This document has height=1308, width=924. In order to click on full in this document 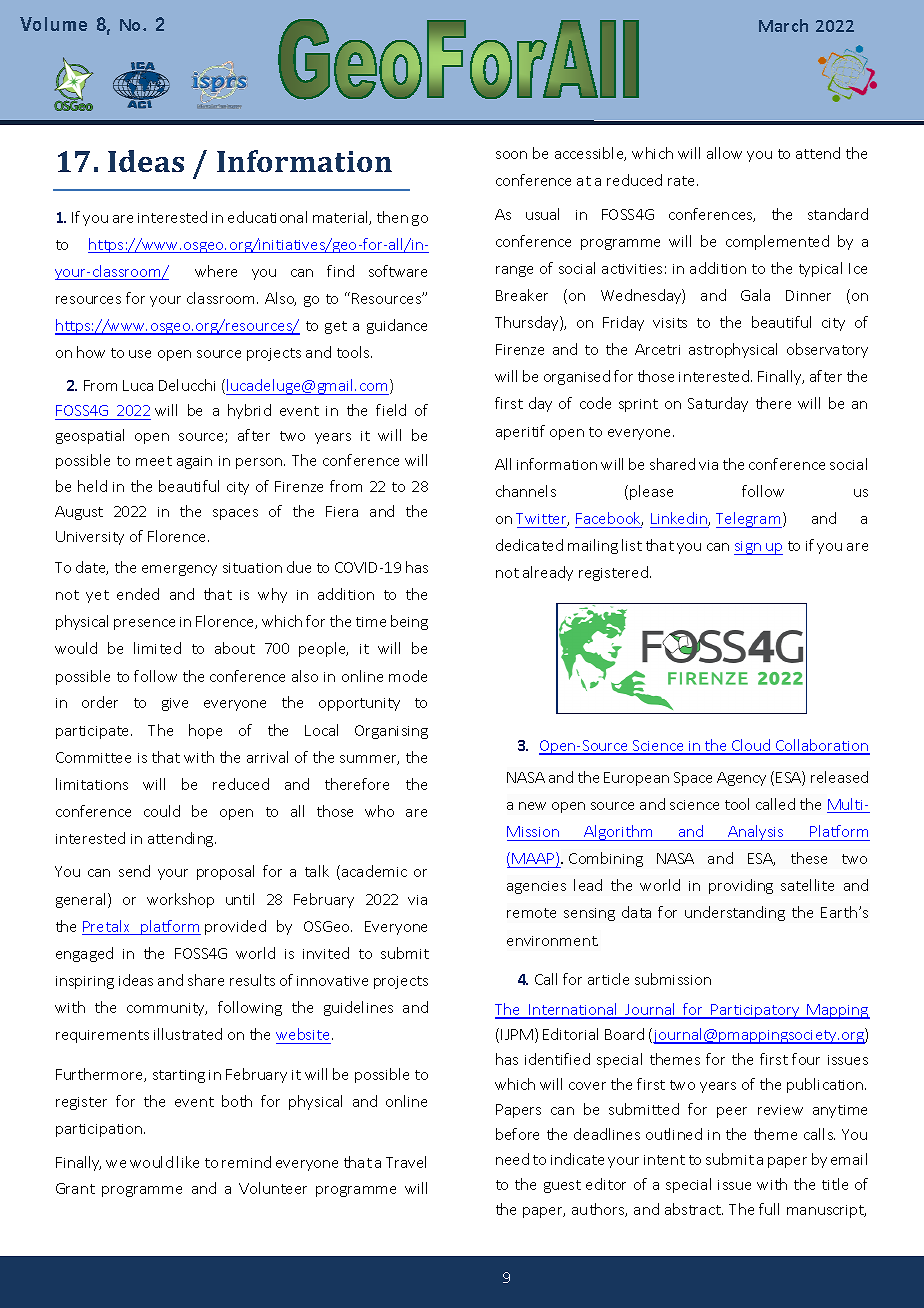, I will do `click(769, 1209)`.
